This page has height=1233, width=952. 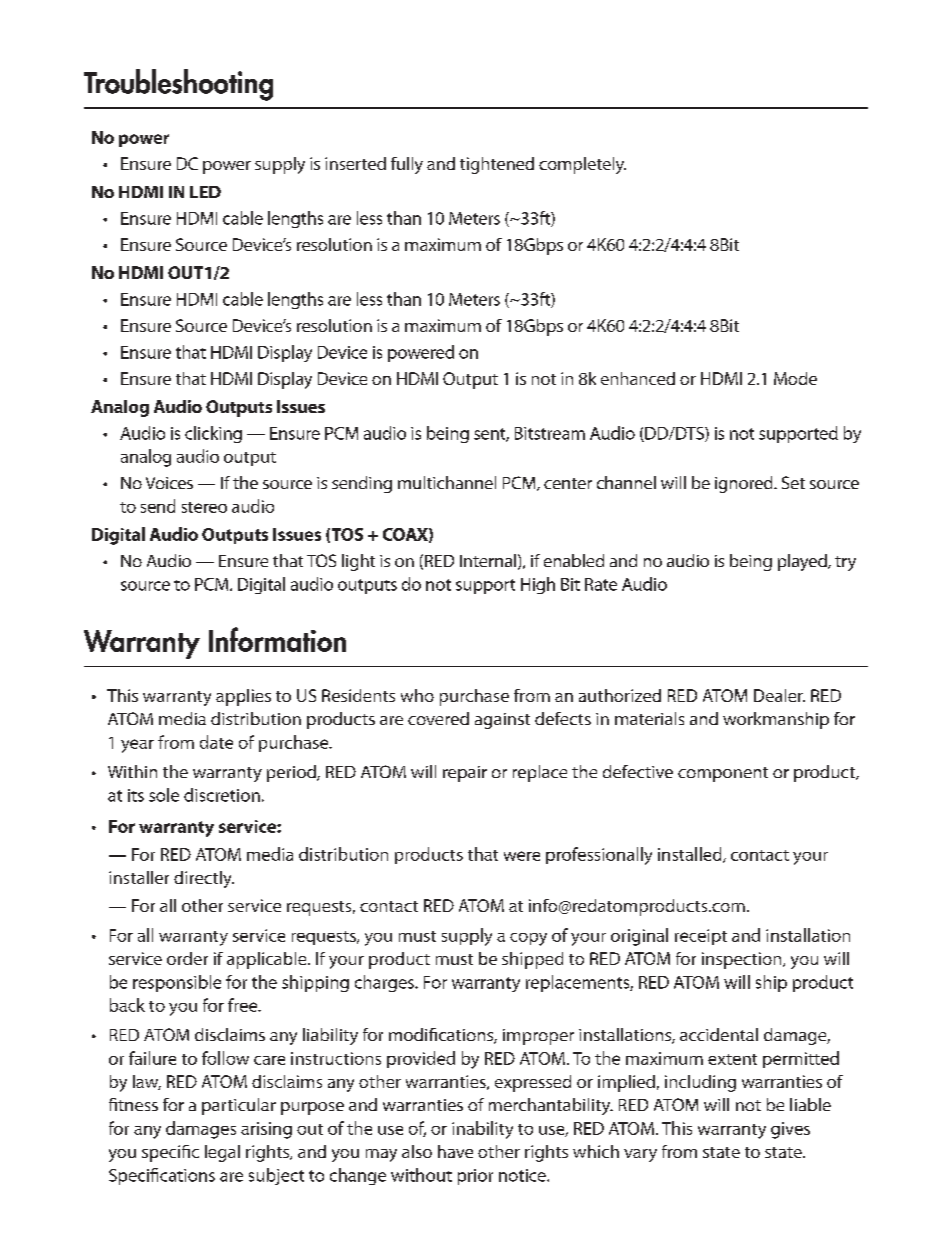 What do you see at coordinates (222, 1153) in the page?
I see `legal` at bounding box center [222, 1153].
